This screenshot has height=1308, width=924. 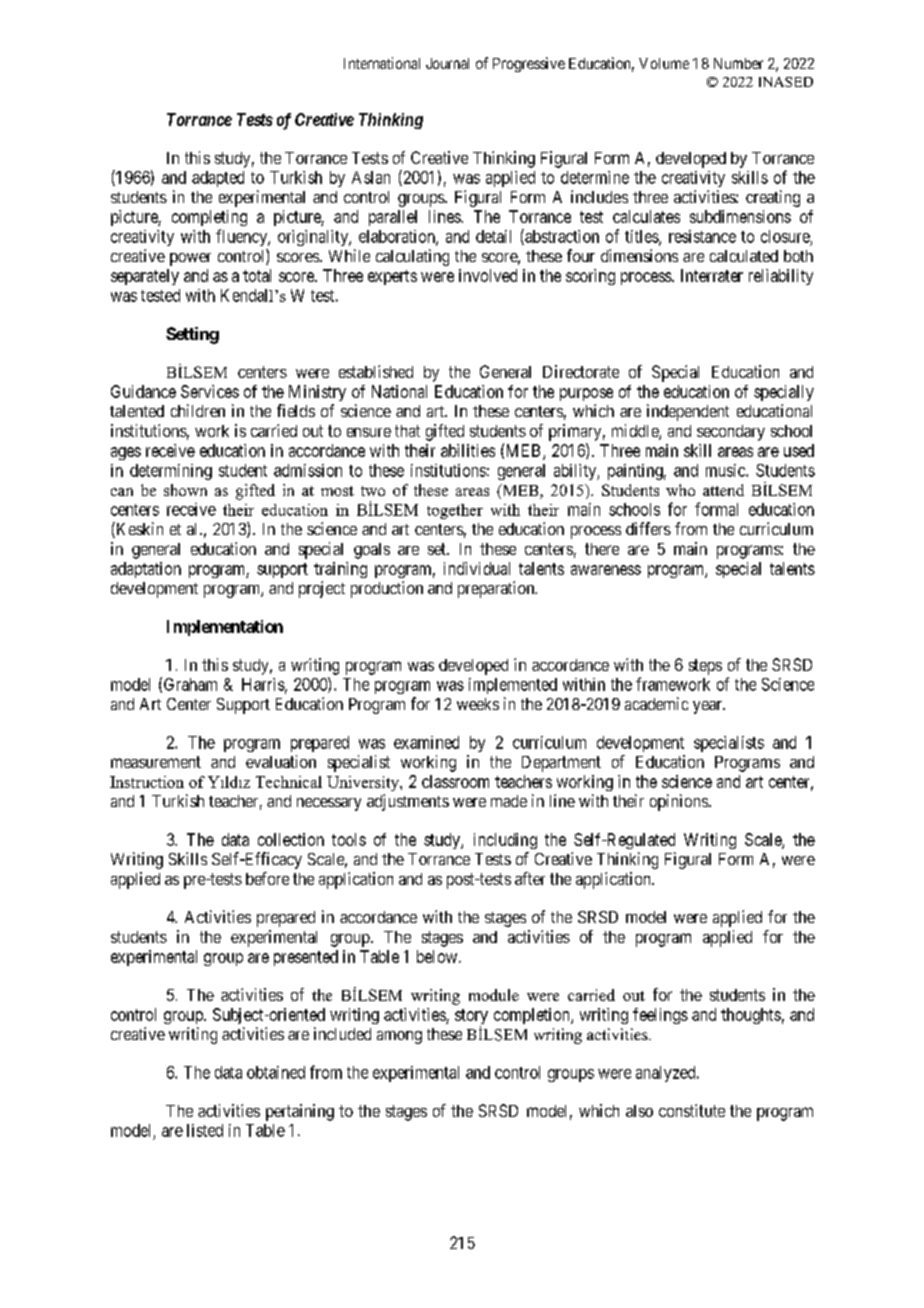 What do you see at coordinates (731, 433) in the screenshot?
I see `secondary` at bounding box center [731, 433].
